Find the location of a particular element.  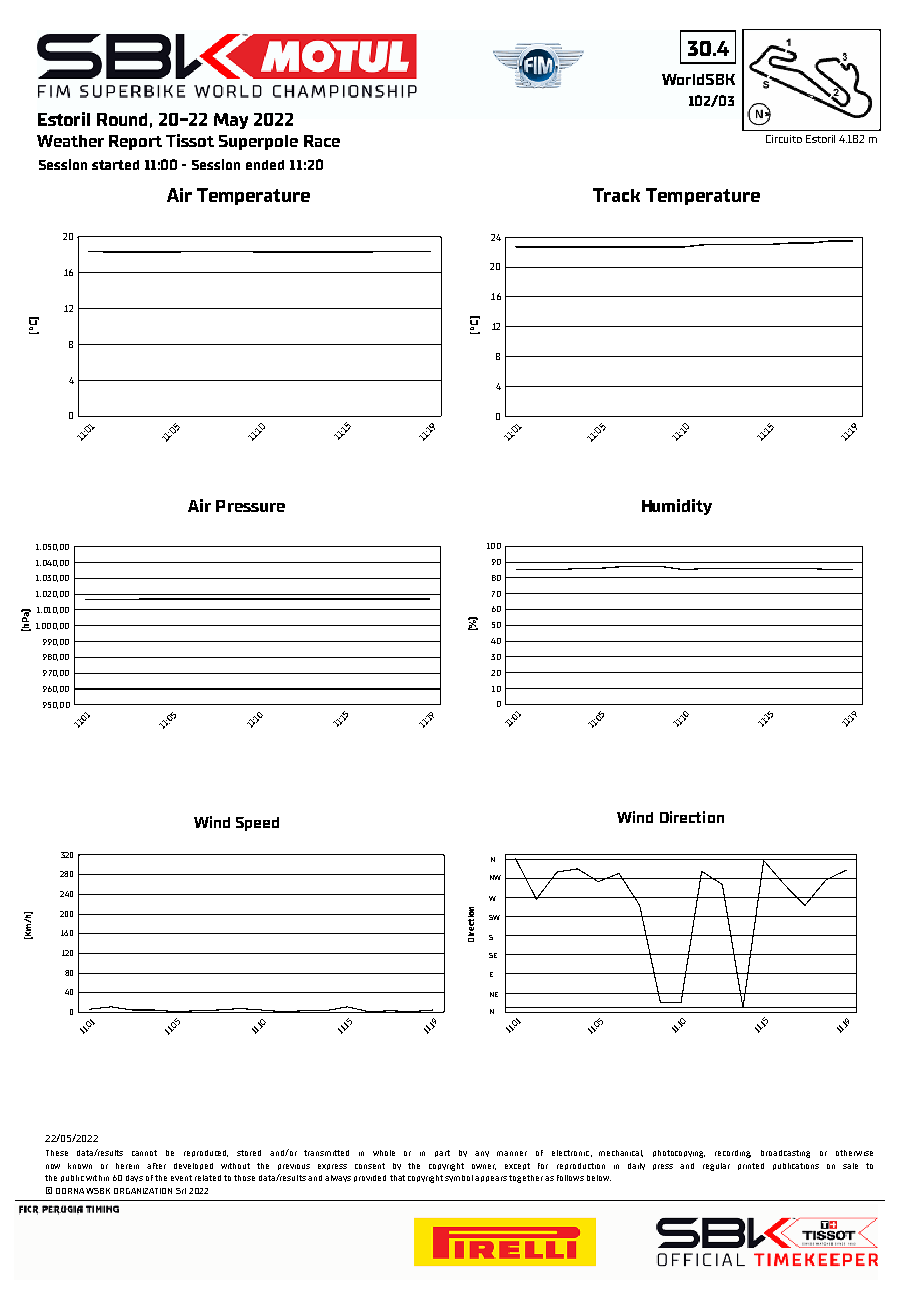

started is located at coordinates (115, 165).
